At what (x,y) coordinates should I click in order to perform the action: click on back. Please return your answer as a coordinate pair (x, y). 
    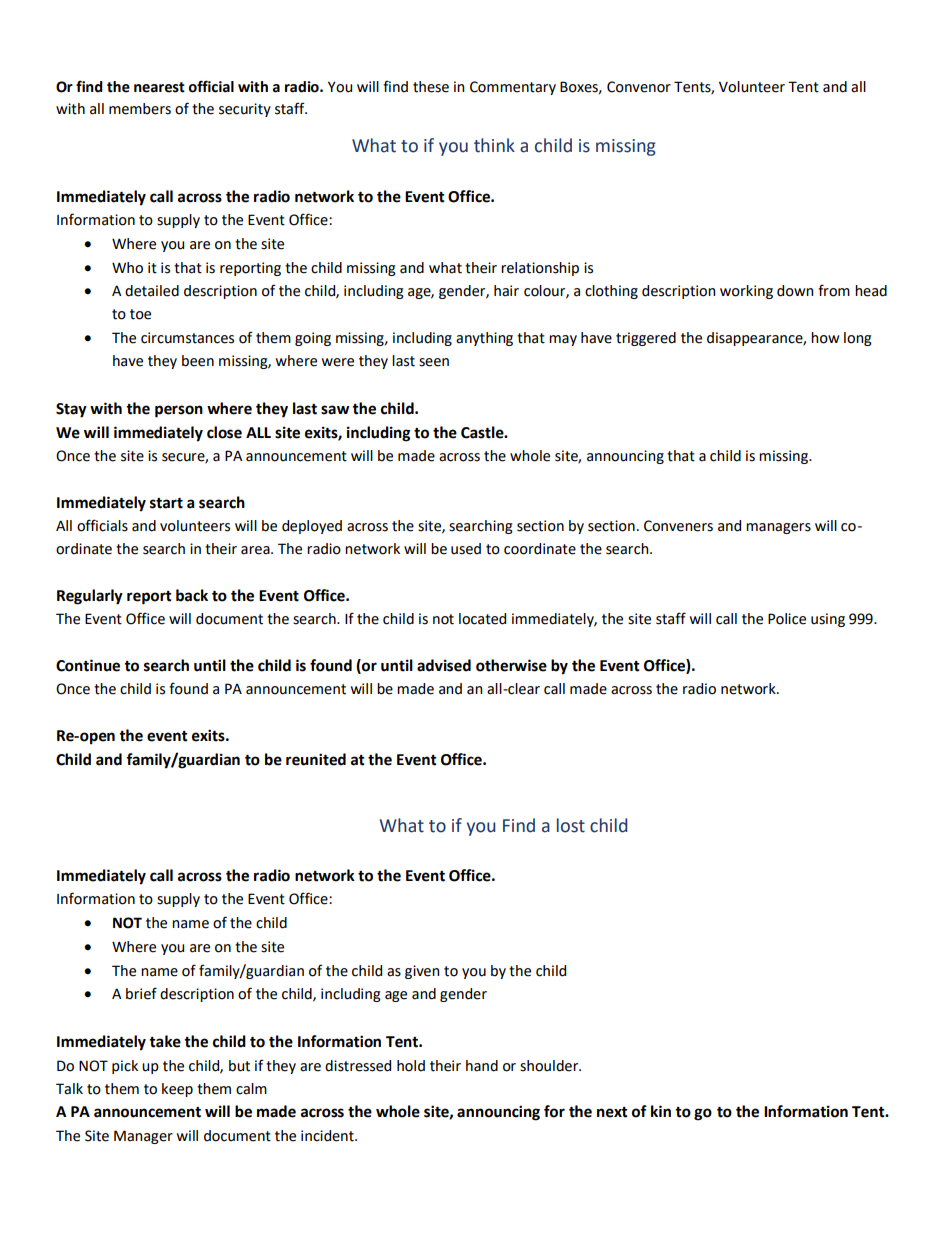
    Looking at the image, I should click on (192, 595).
